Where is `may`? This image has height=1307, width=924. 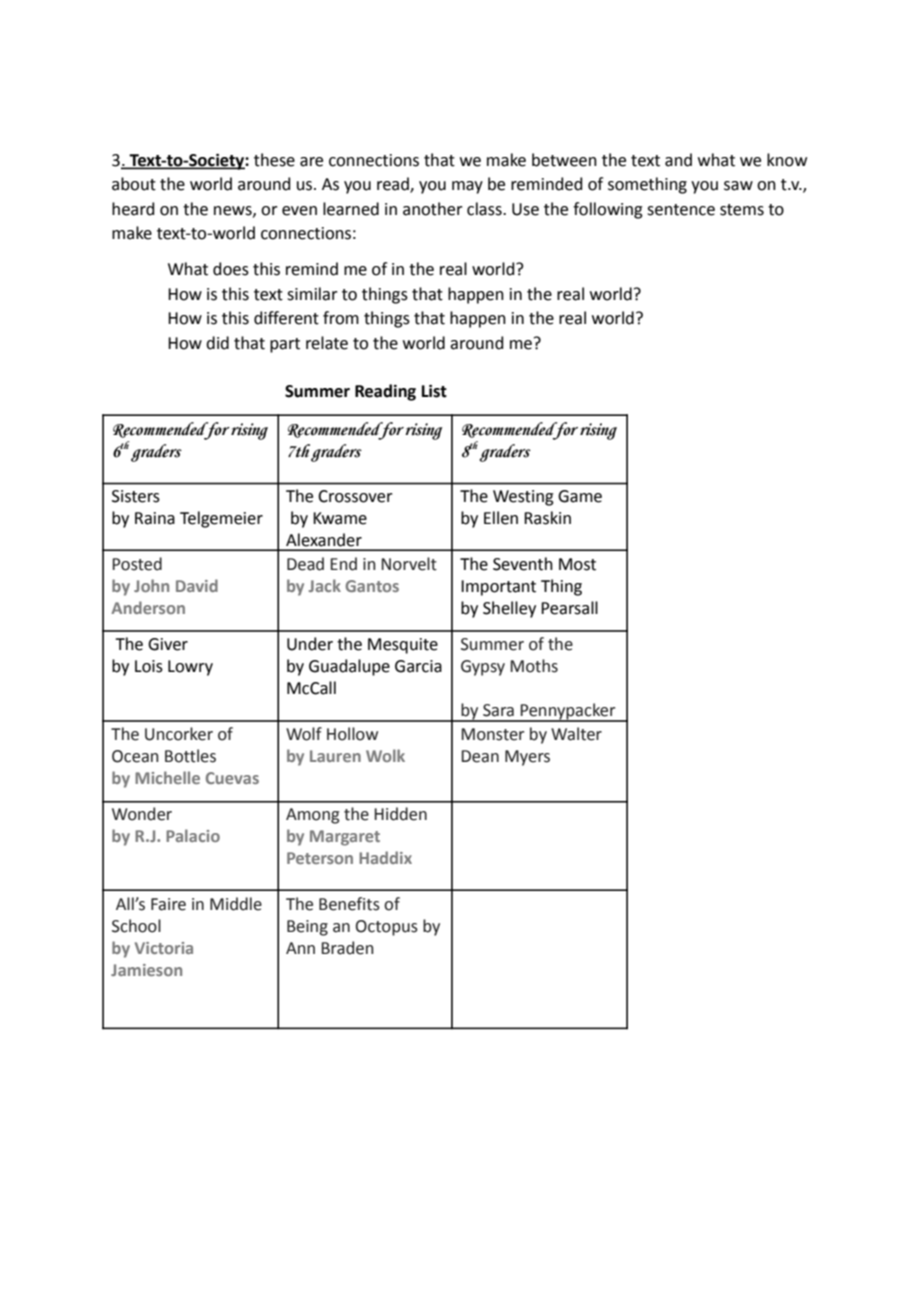 may is located at coordinates (467, 187).
